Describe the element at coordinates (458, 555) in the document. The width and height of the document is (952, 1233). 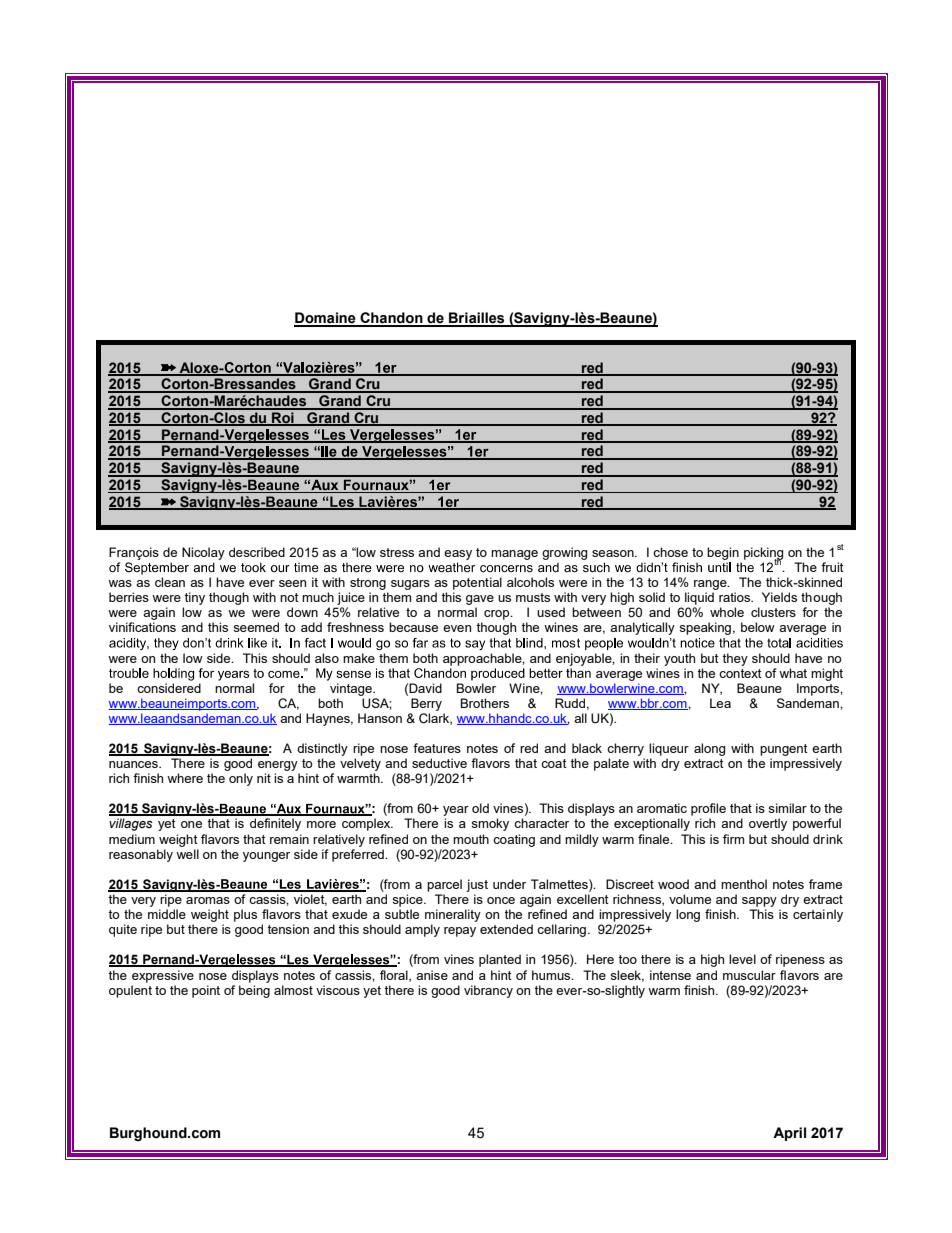
I see `easy` at that location.
